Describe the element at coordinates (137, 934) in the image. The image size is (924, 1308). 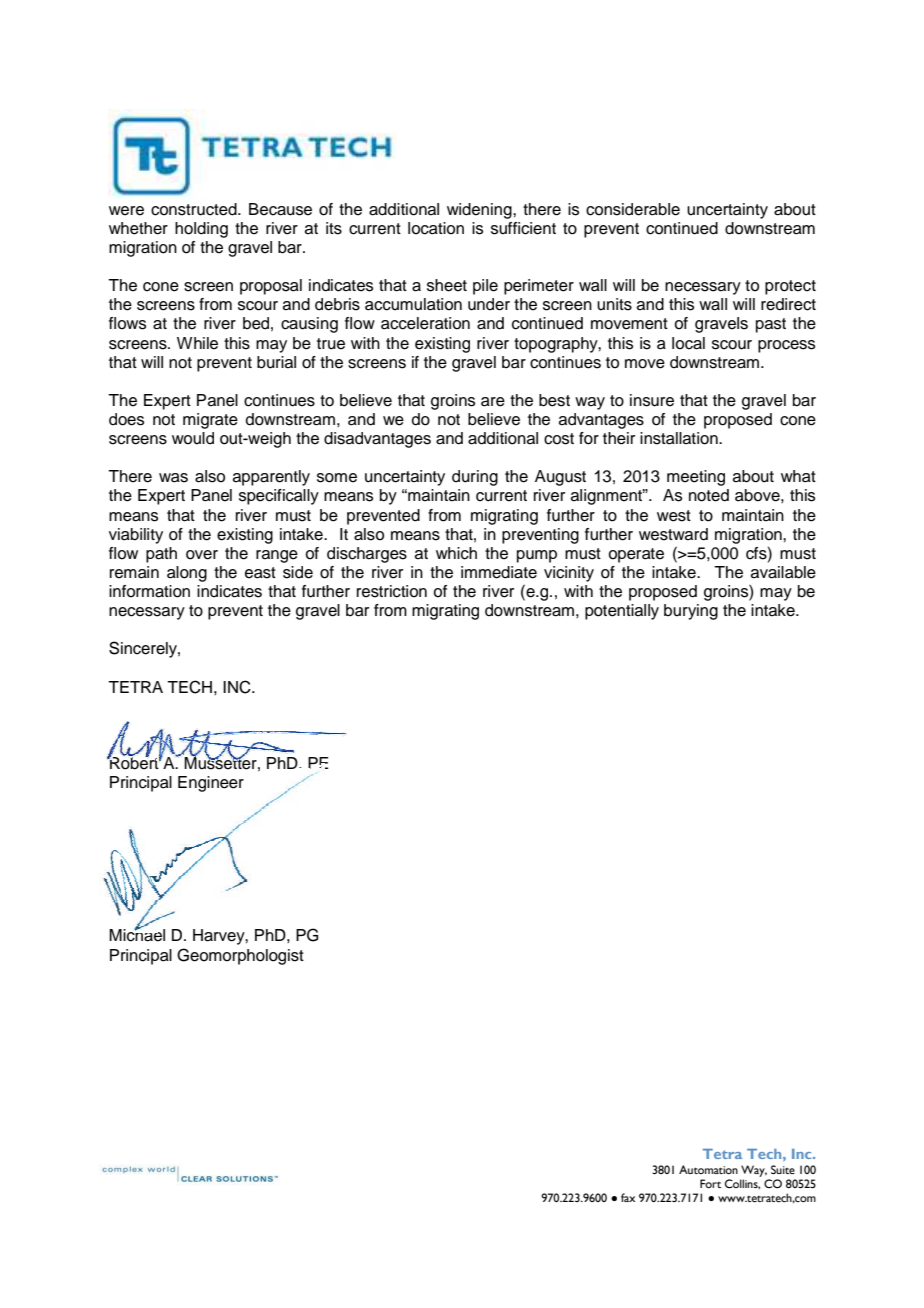
I see `Michael` at that location.
